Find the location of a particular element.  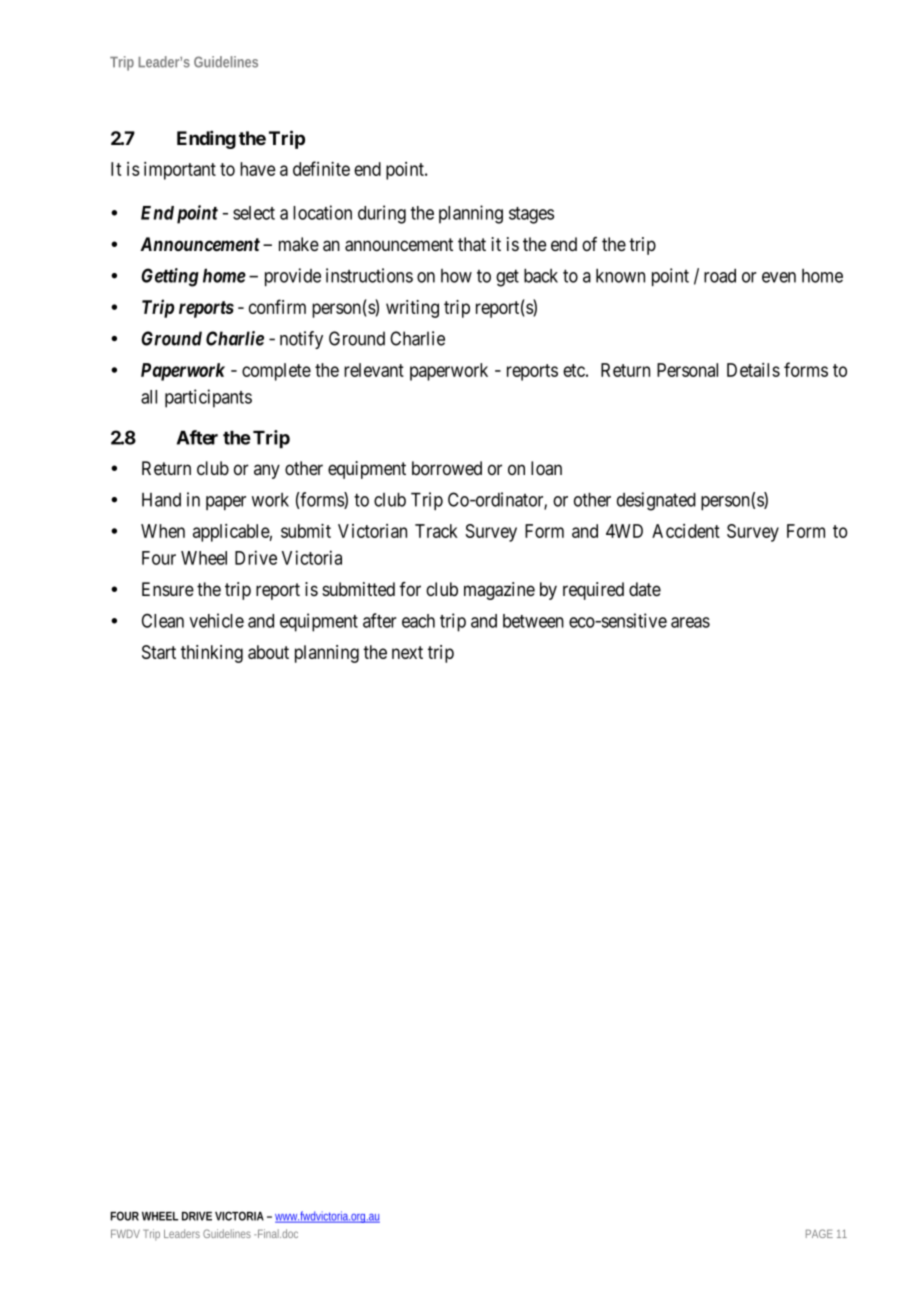

stages is located at coordinates (531, 215).
